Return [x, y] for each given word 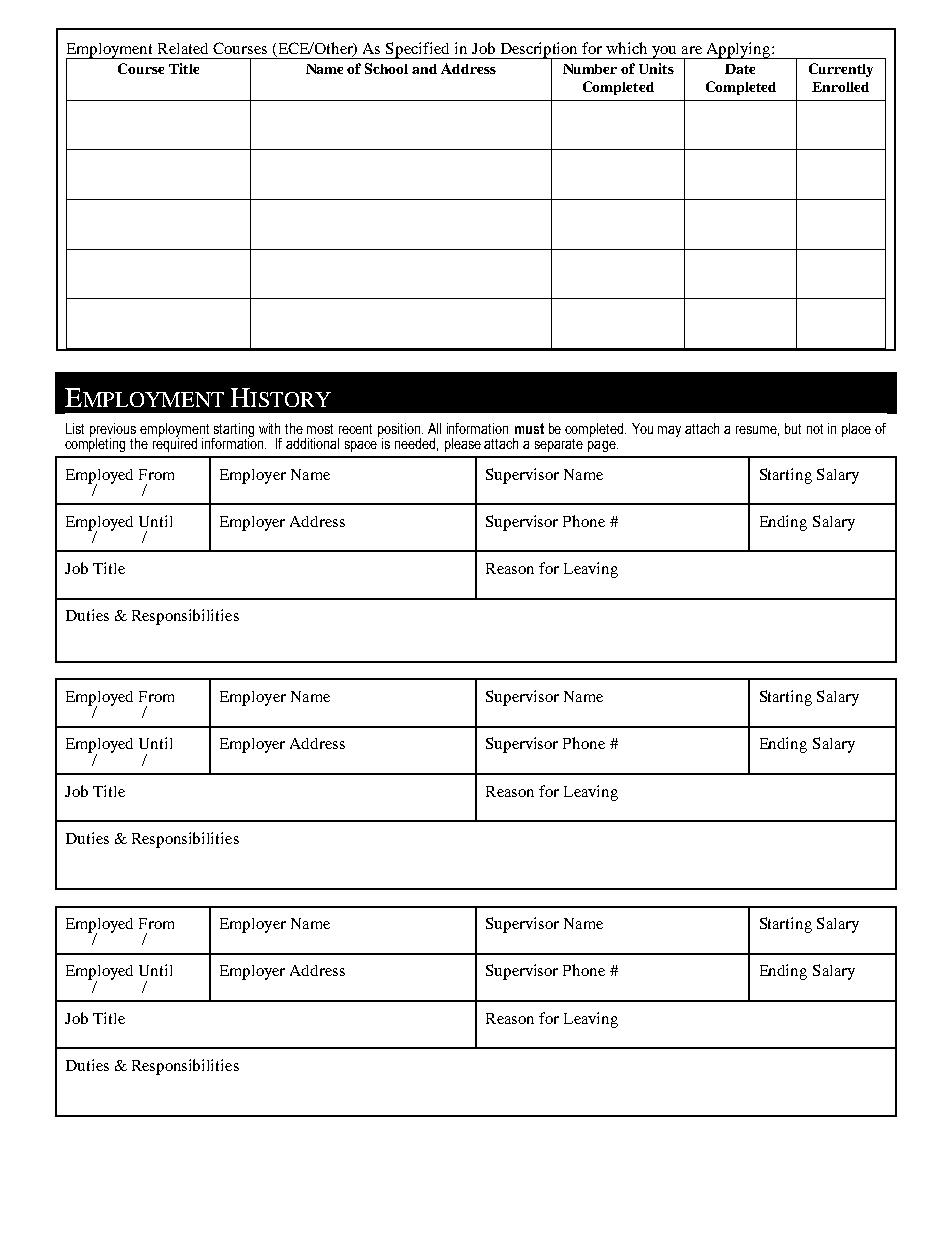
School [386, 68]
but [793, 428]
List [75, 428]
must [529, 428]
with [269, 428]
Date [740, 69]
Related [183, 48]
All [434, 428]
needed [416, 444]
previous [113, 431]
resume [757, 431]
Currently [841, 70]
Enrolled [840, 87]
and [424, 69]
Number [590, 69]
